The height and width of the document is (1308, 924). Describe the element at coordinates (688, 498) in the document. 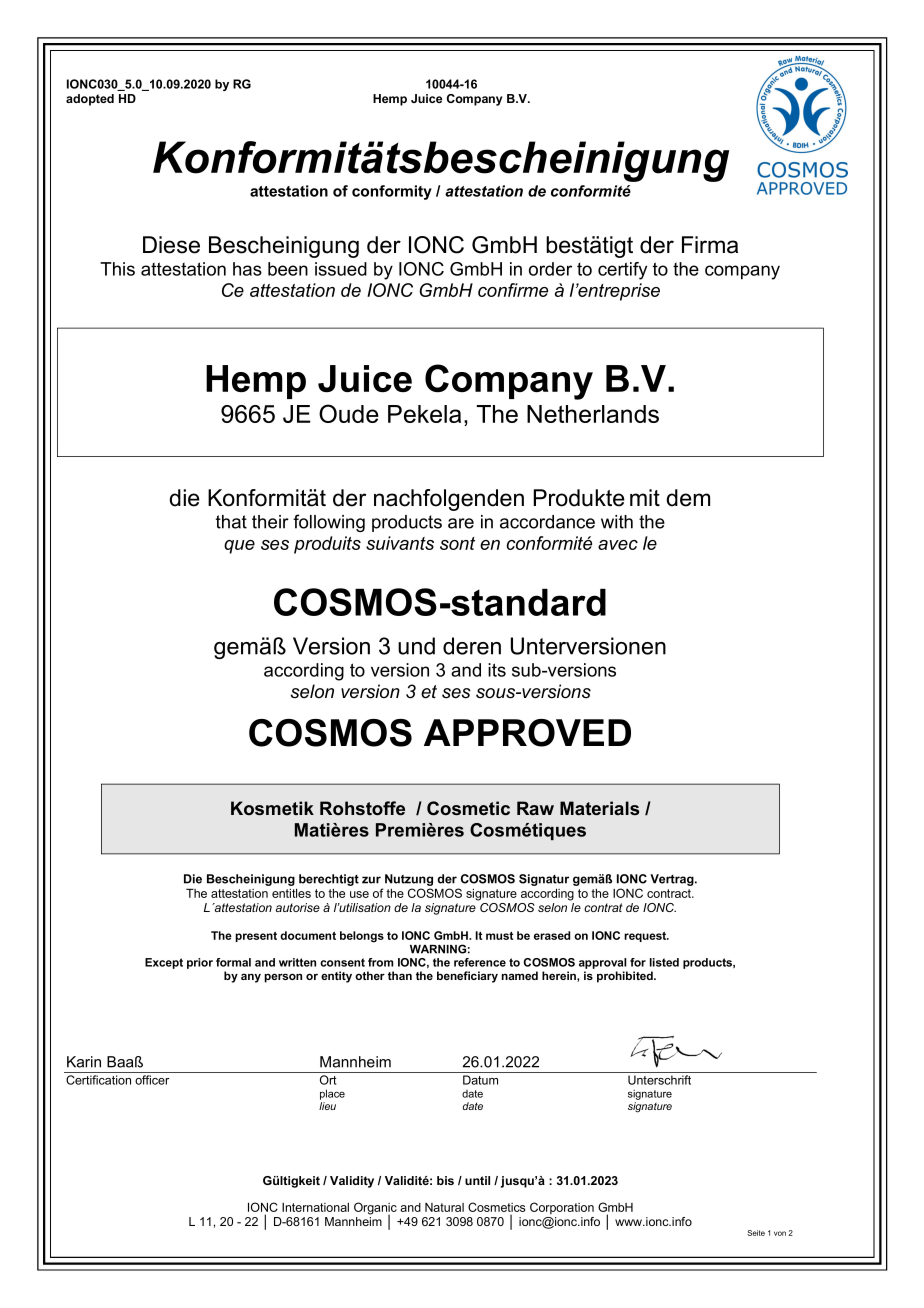

I see `dem` at that location.
